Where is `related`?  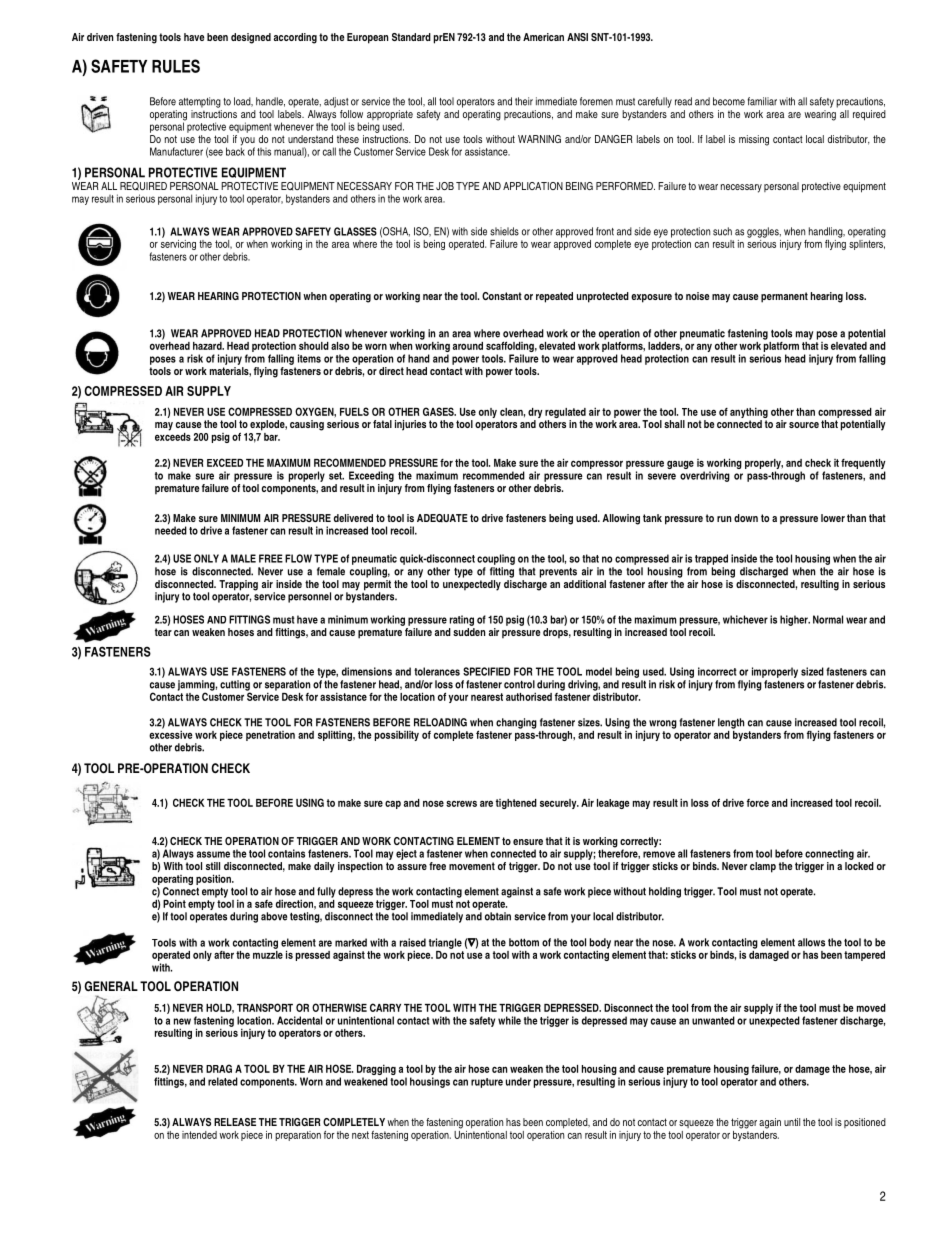
related is located at coordinates (223, 1081).
